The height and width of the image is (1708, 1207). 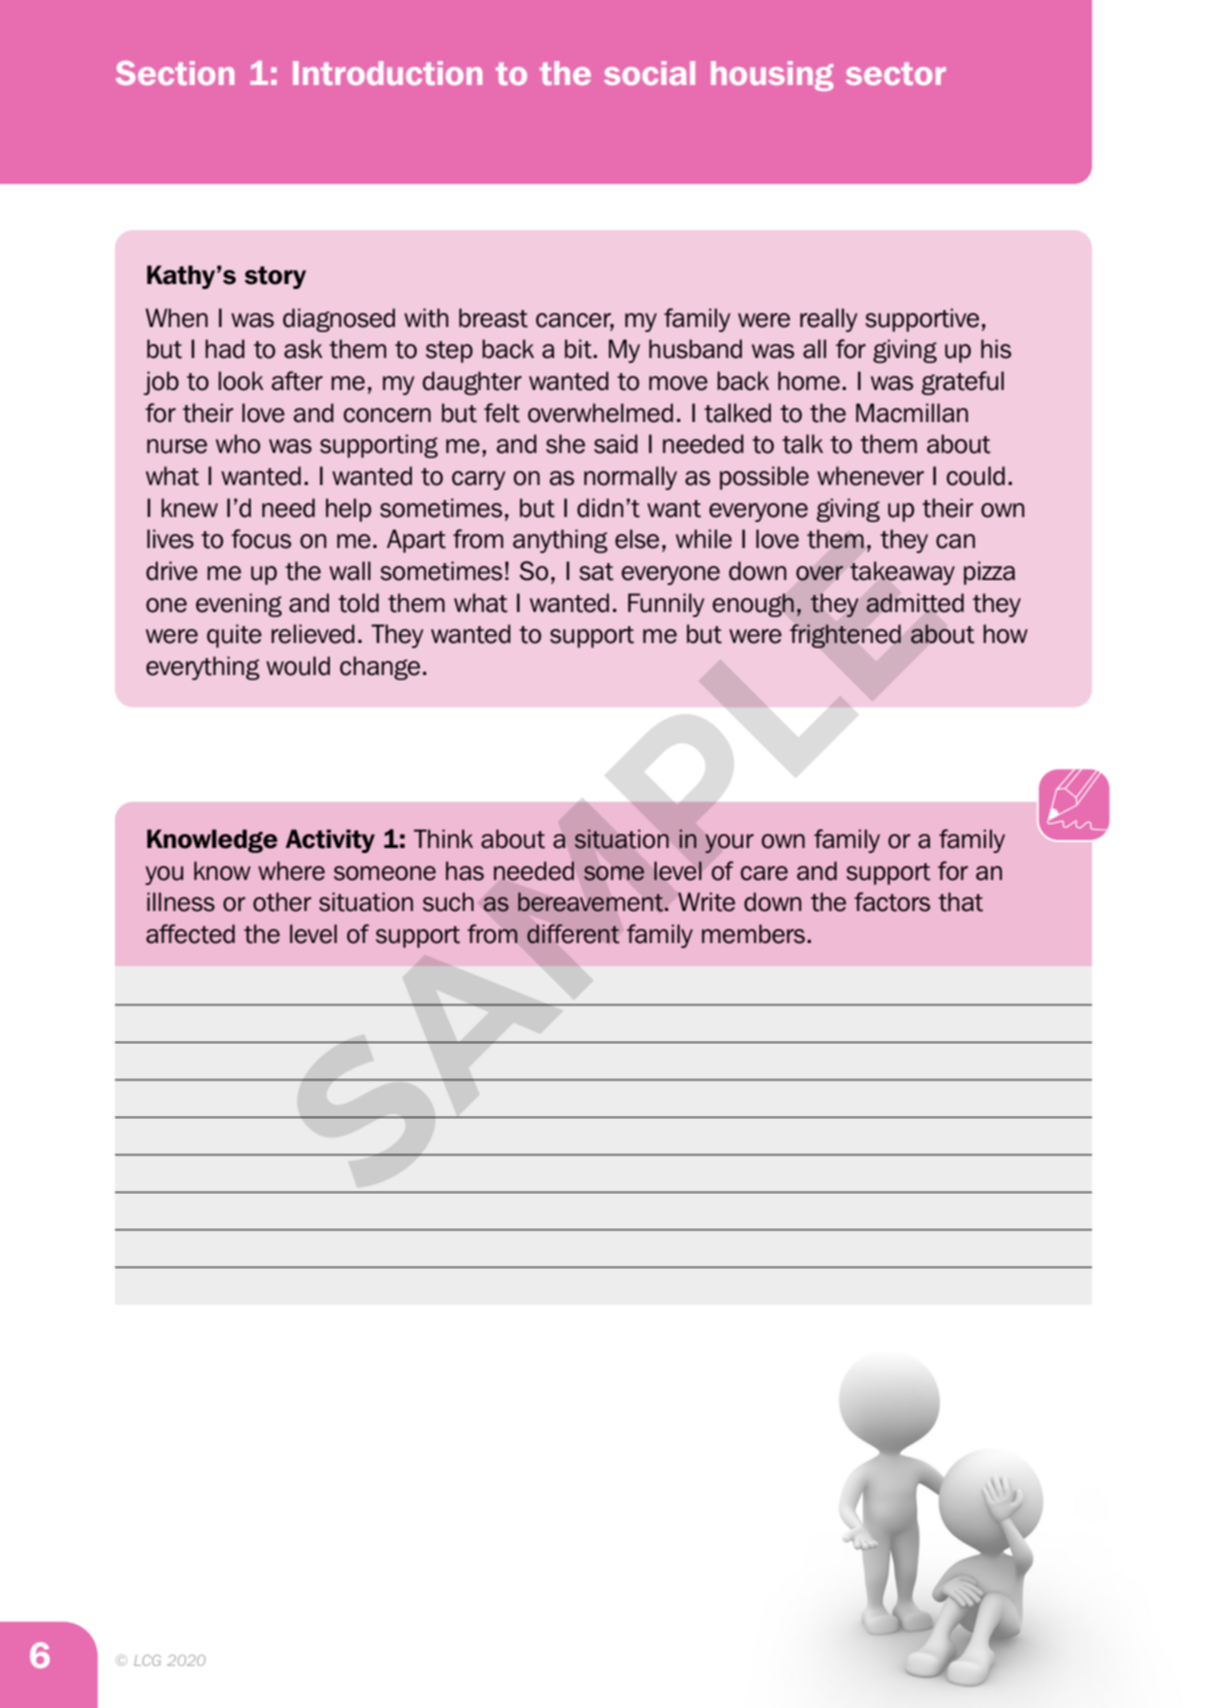 I want to click on bit, so click(x=579, y=349).
